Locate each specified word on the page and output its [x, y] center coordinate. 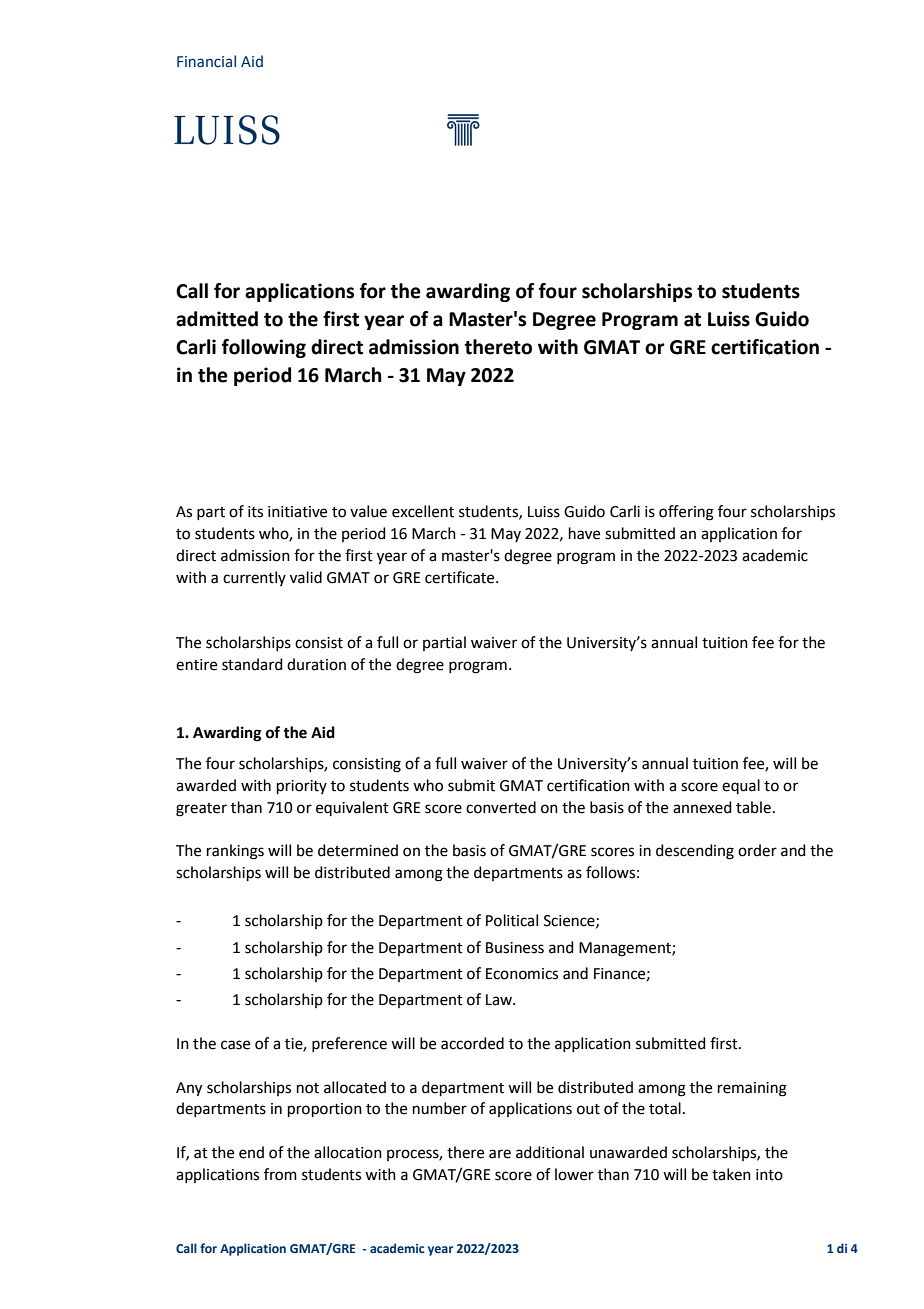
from [280, 1174]
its [255, 512]
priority [302, 787]
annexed [702, 807]
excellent [423, 511]
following [264, 348]
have [584, 533]
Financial [206, 61]
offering [686, 513]
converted [501, 807]
